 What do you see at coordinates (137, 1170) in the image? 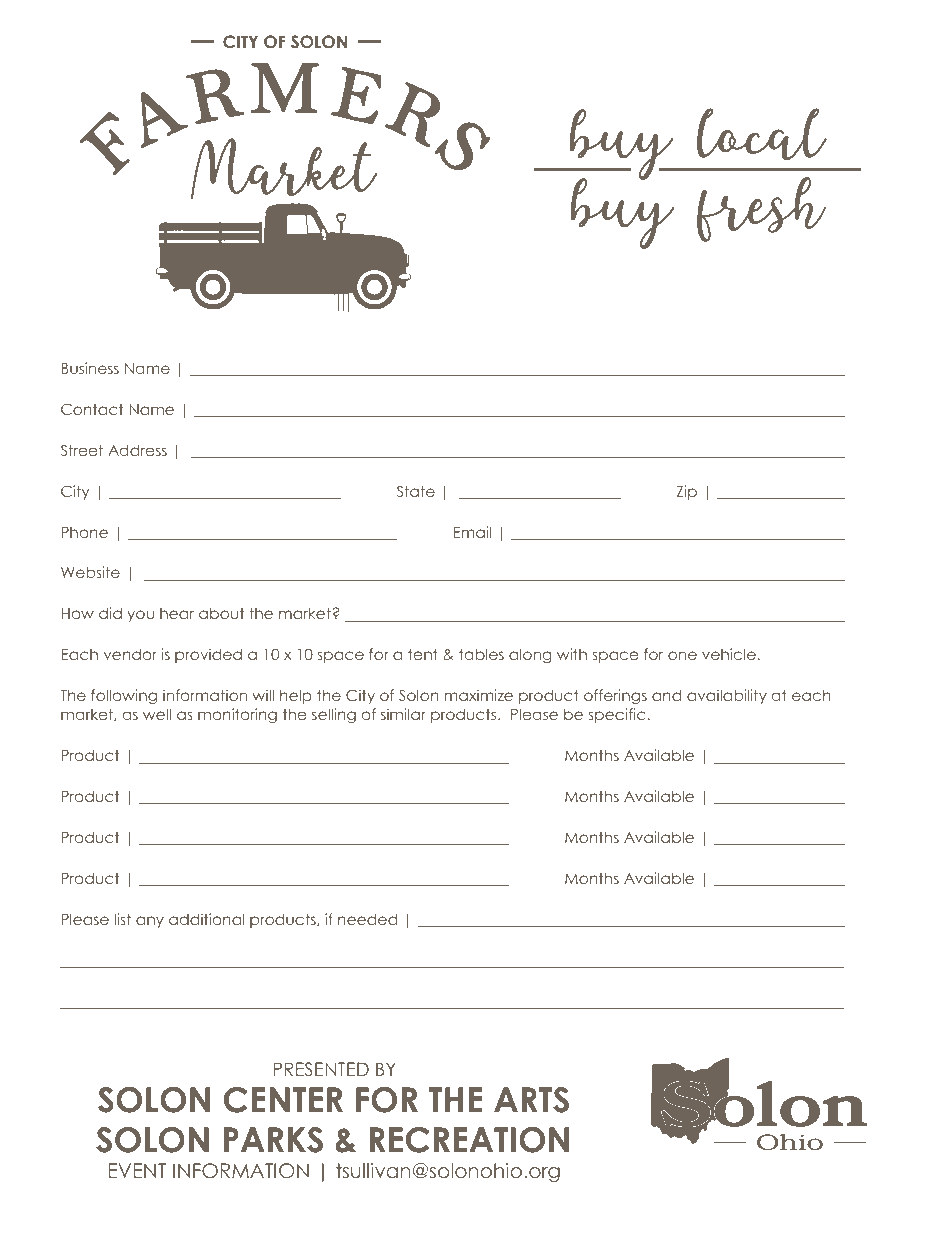
I see `EVENT` at bounding box center [137, 1170].
